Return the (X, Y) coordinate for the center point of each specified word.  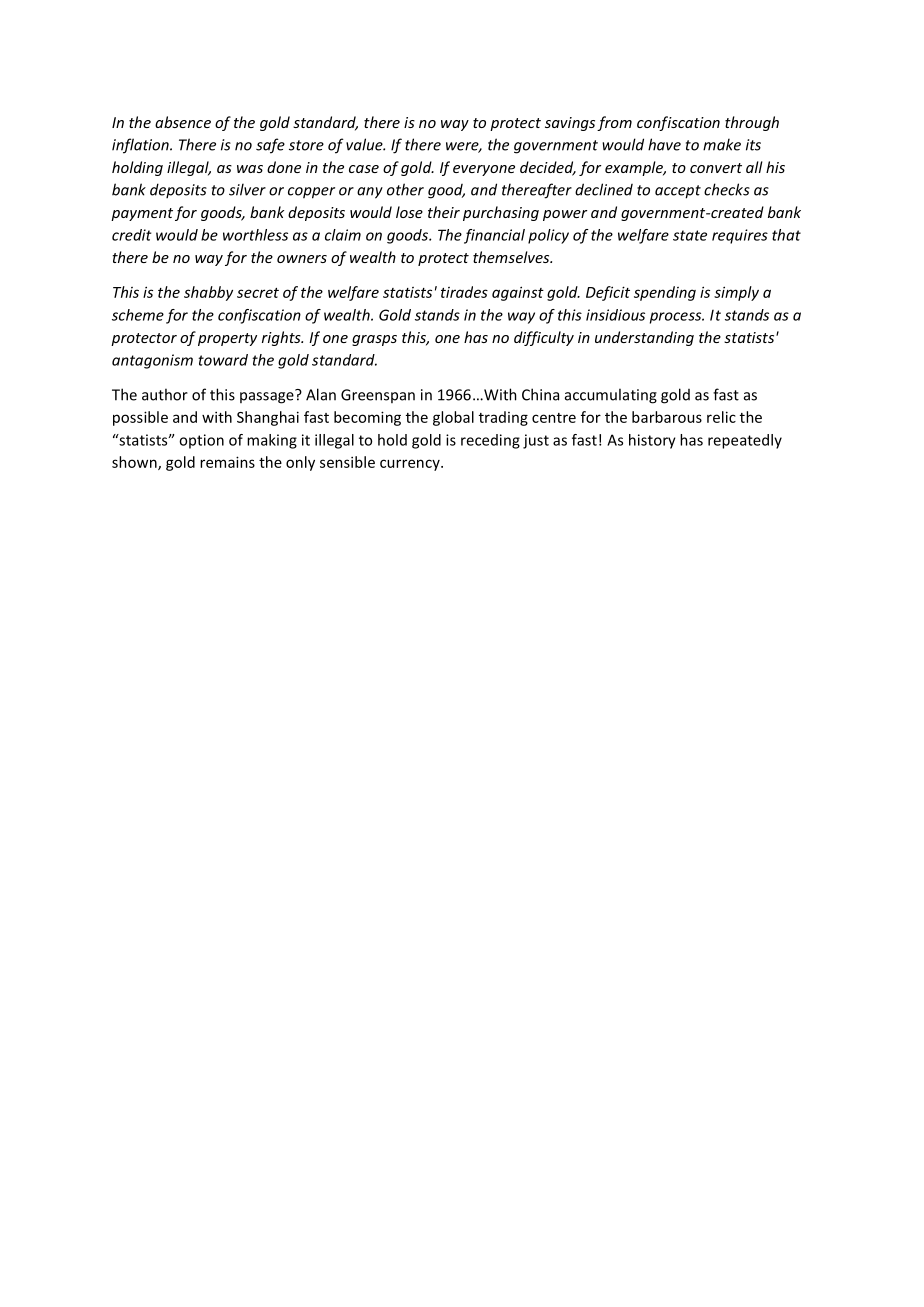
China (540, 394)
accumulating (611, 396)
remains (227, 462)
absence (183, 122)
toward (223, 360)
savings (570, 124)
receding (490, 441)
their (444, 212)
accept (678, 192)
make (722, 144)
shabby (208, 293)
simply (736, 293)
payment (142, 214)
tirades (464, 292)
